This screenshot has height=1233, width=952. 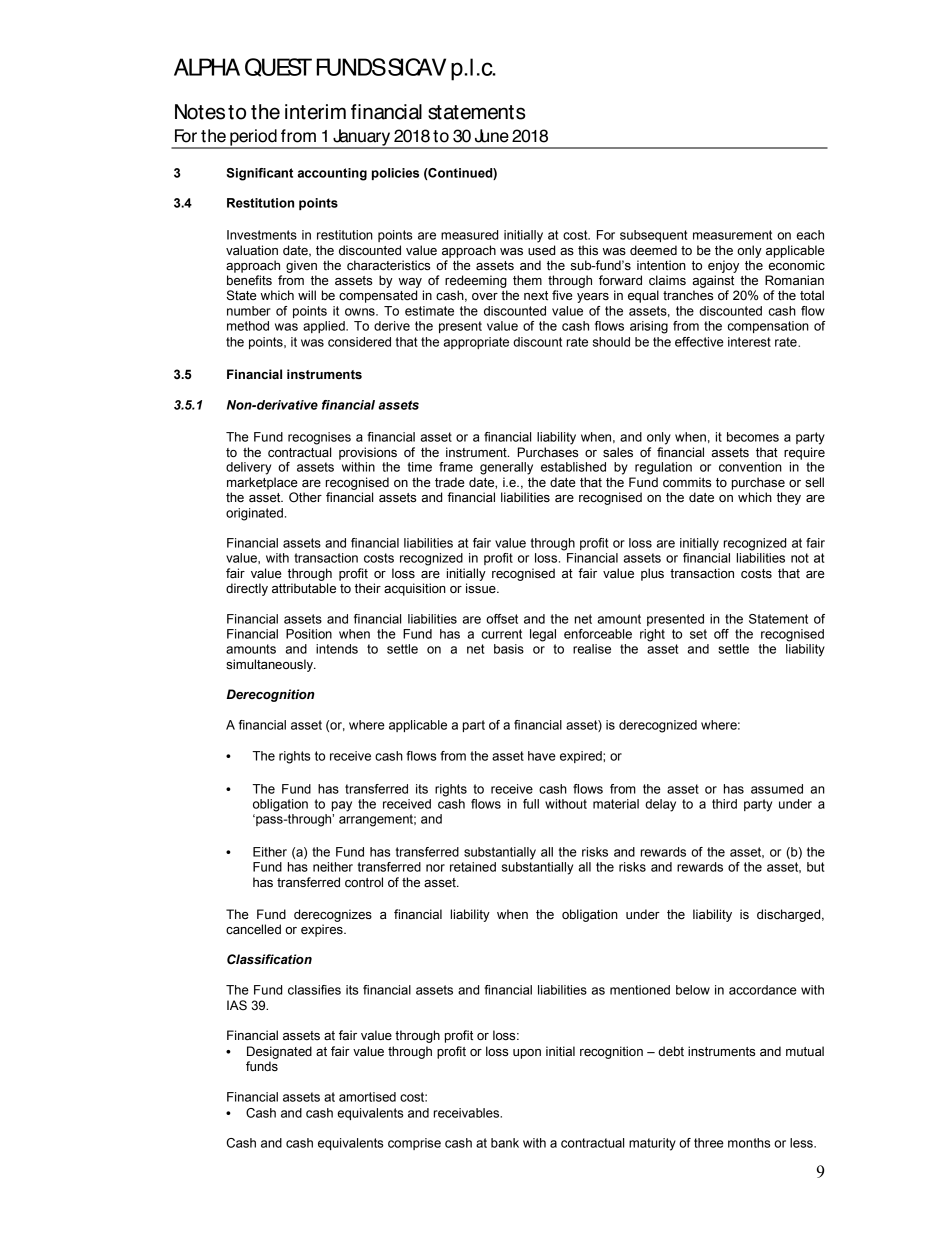 I want to click on Designated, so click(x=279, y=1052).
